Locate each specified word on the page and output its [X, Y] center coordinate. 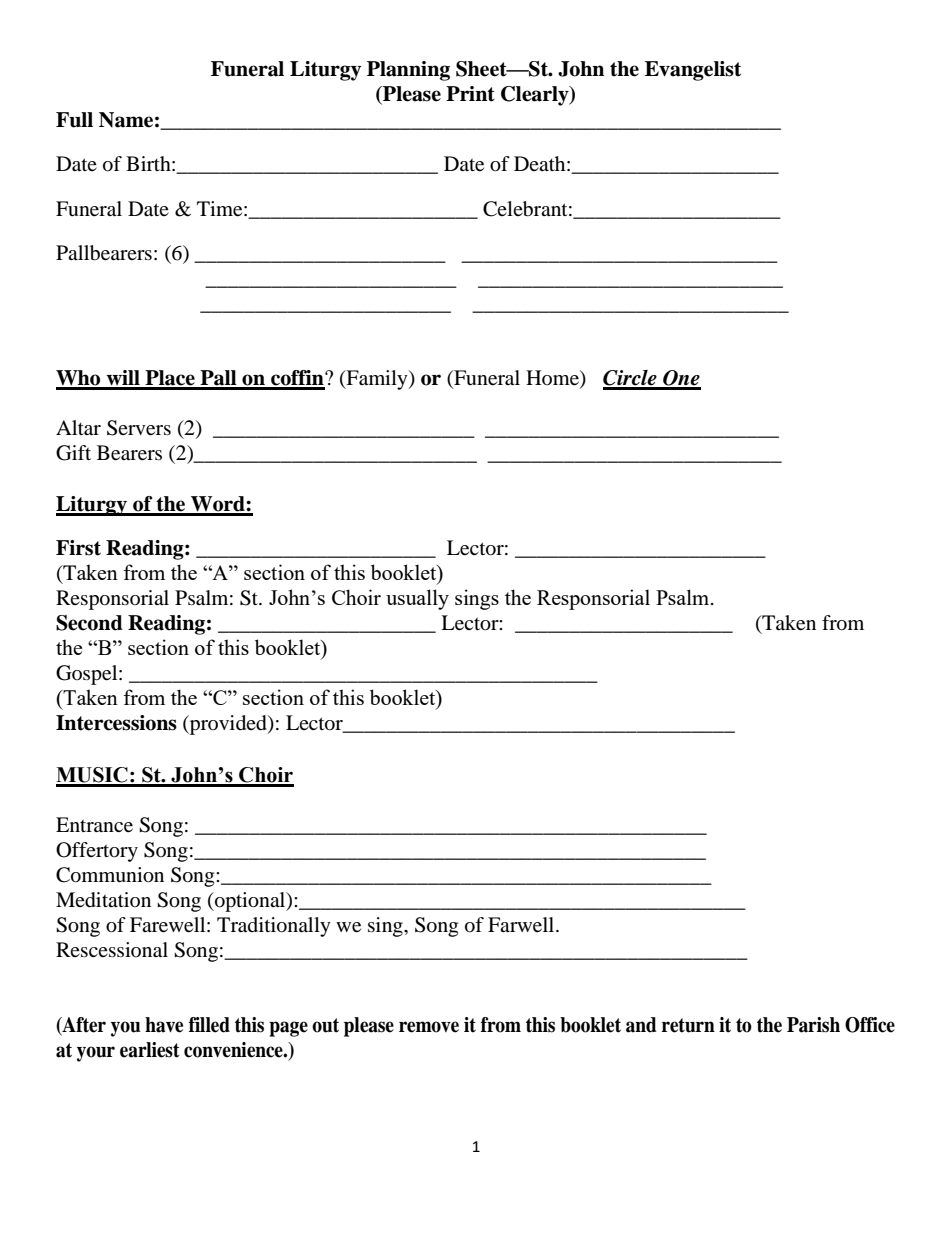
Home [553, 379]
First [78, 548]
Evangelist [693, 71]
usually [417, 599]
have [164, 1025]
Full [74, 120]
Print [470, 94]
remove [429, 1027]
